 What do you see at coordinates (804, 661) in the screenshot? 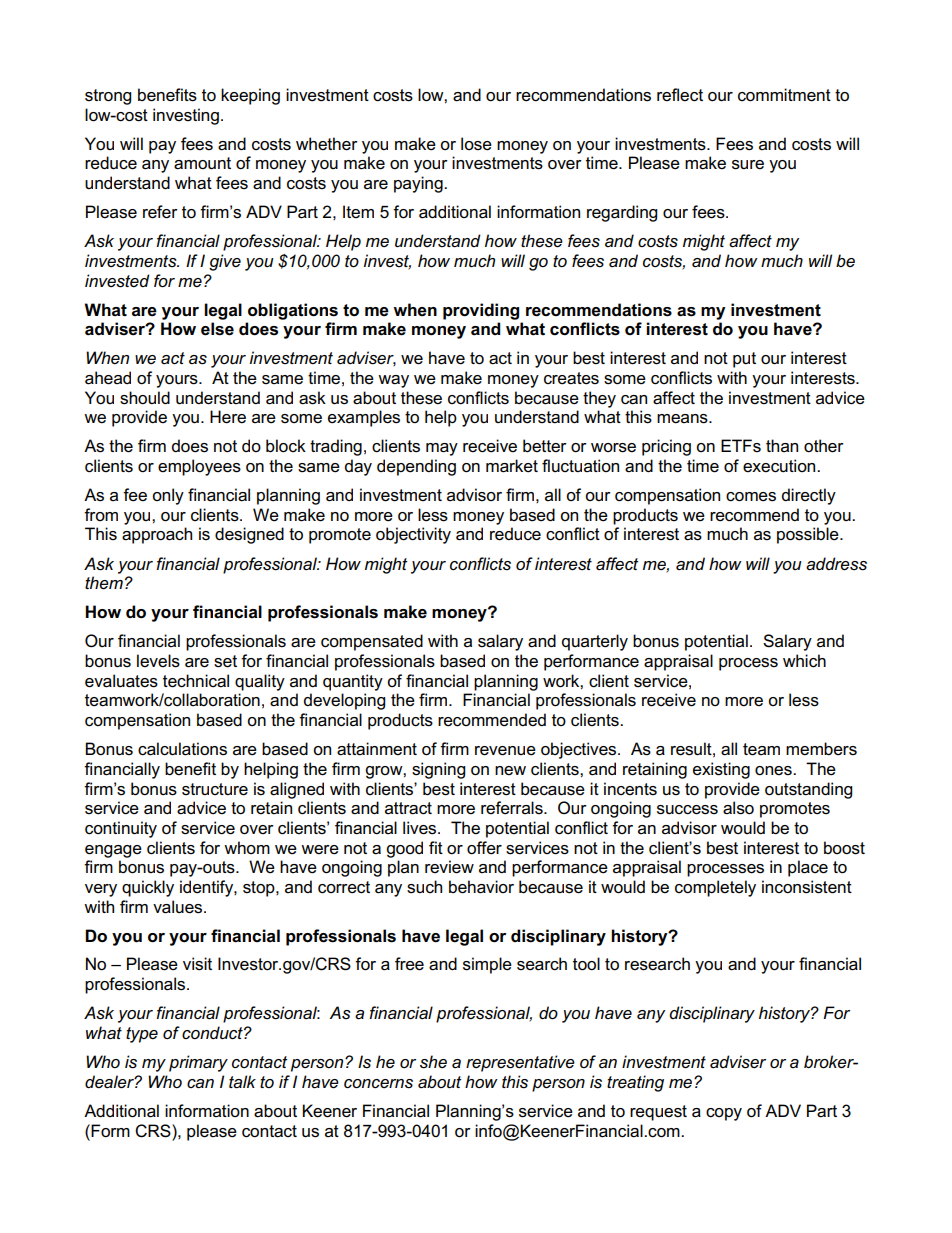
I see `which` at bounding box center [804, 661].
